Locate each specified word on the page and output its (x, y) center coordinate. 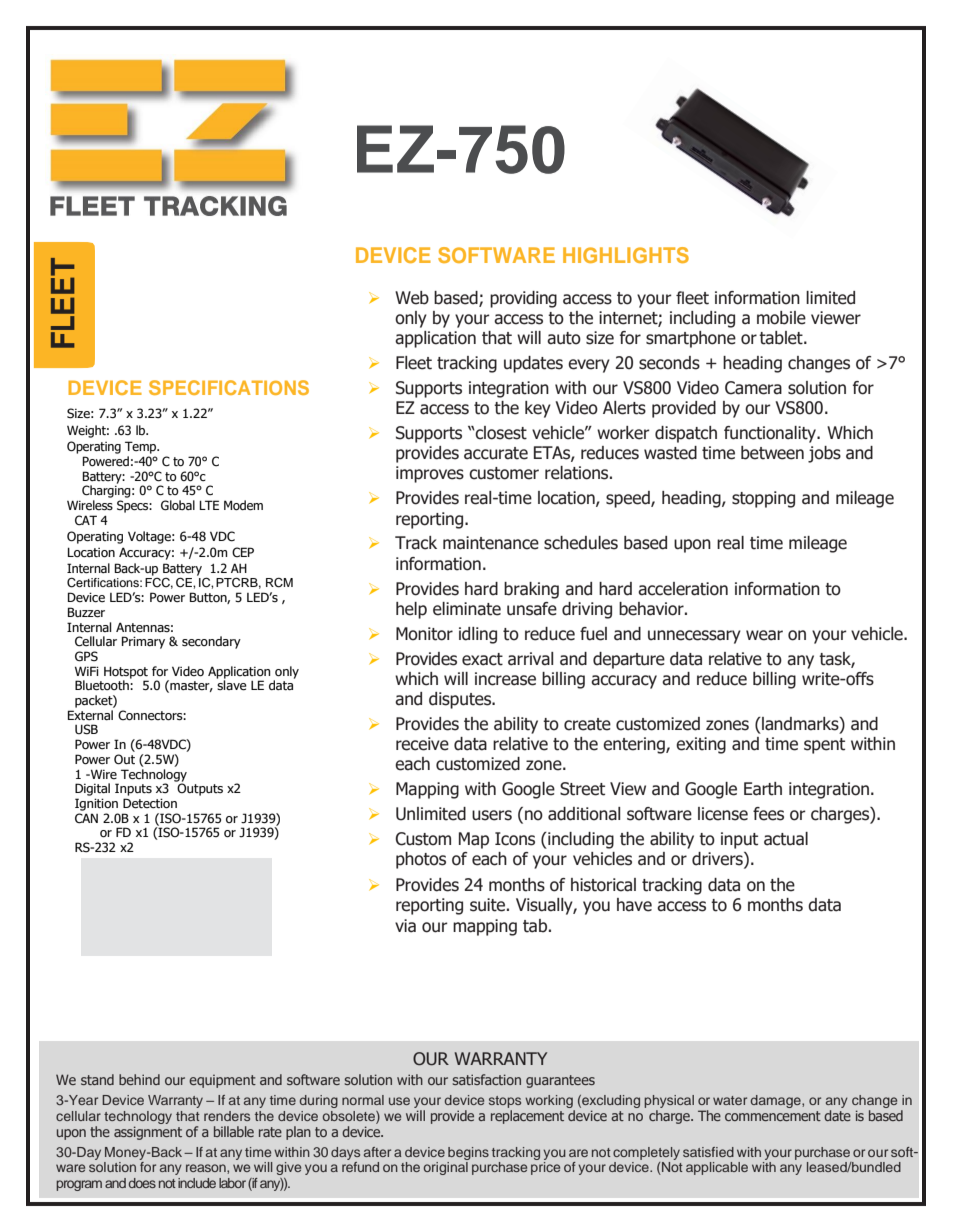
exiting (701, 745)
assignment (148, 1133)
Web (412, 298)
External (90, 715)
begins (468, 1153)
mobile (781, 318)
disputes (461, 700)
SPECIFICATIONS (229, 387)
